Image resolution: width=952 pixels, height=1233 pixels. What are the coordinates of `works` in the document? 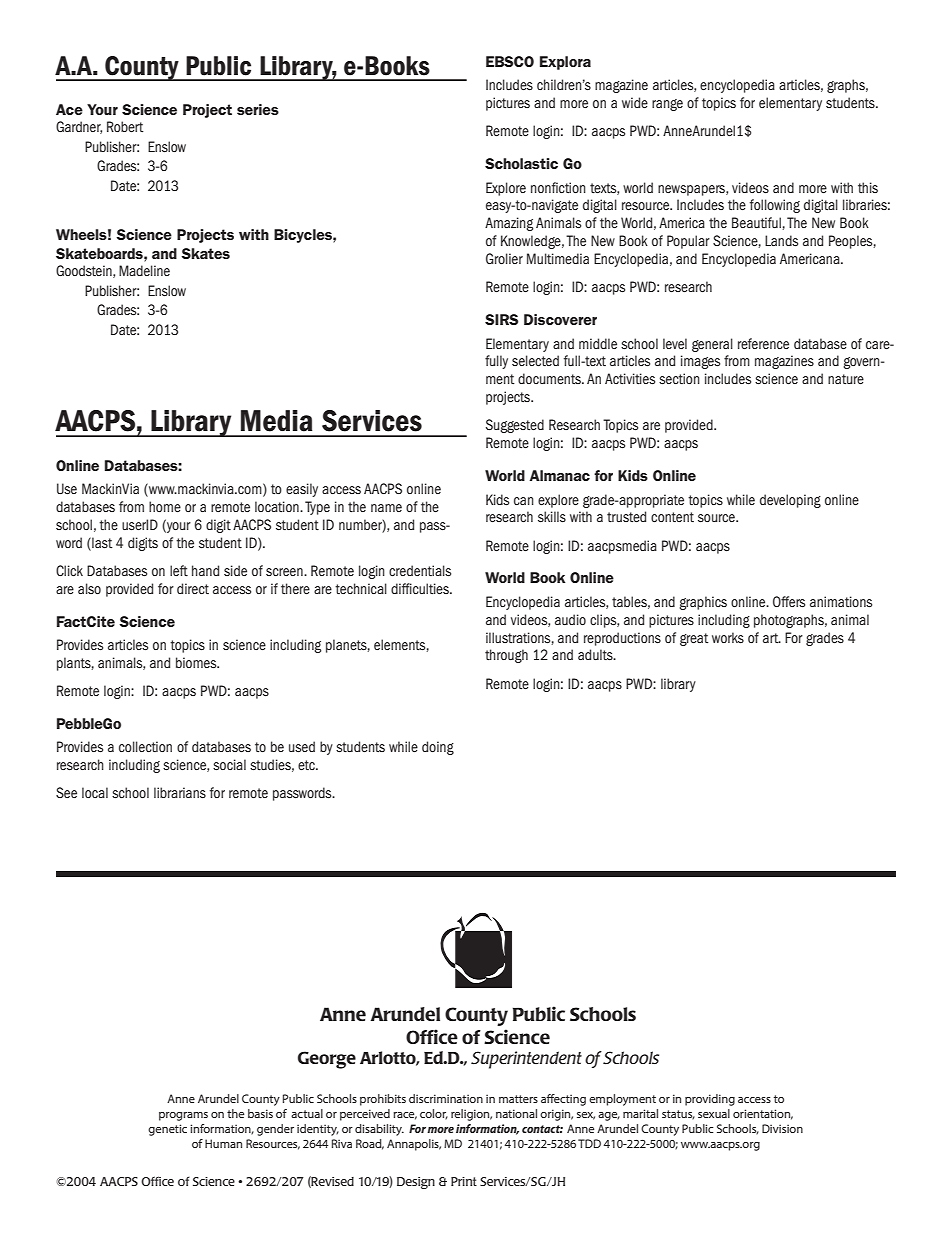 It's located at (728, 637).
